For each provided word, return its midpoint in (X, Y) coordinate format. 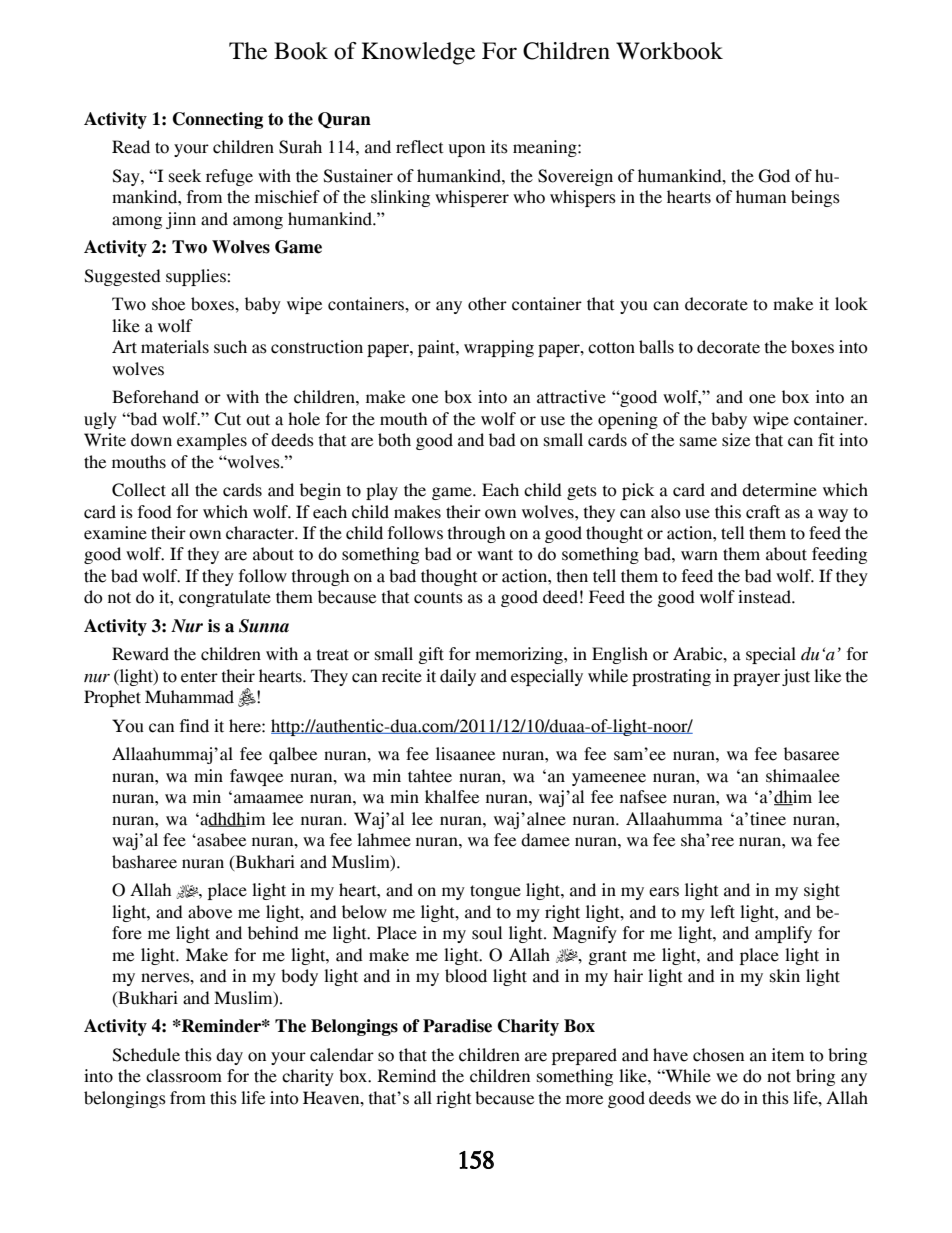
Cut (227, 419)
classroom (184, 1076)
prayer (756, 679)
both (394, 440)
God (774, 176)
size (736, 440)
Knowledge (418, 53)
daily (458, 677)
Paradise (457, 1026)
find (194, 726)
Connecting (218, 120)
